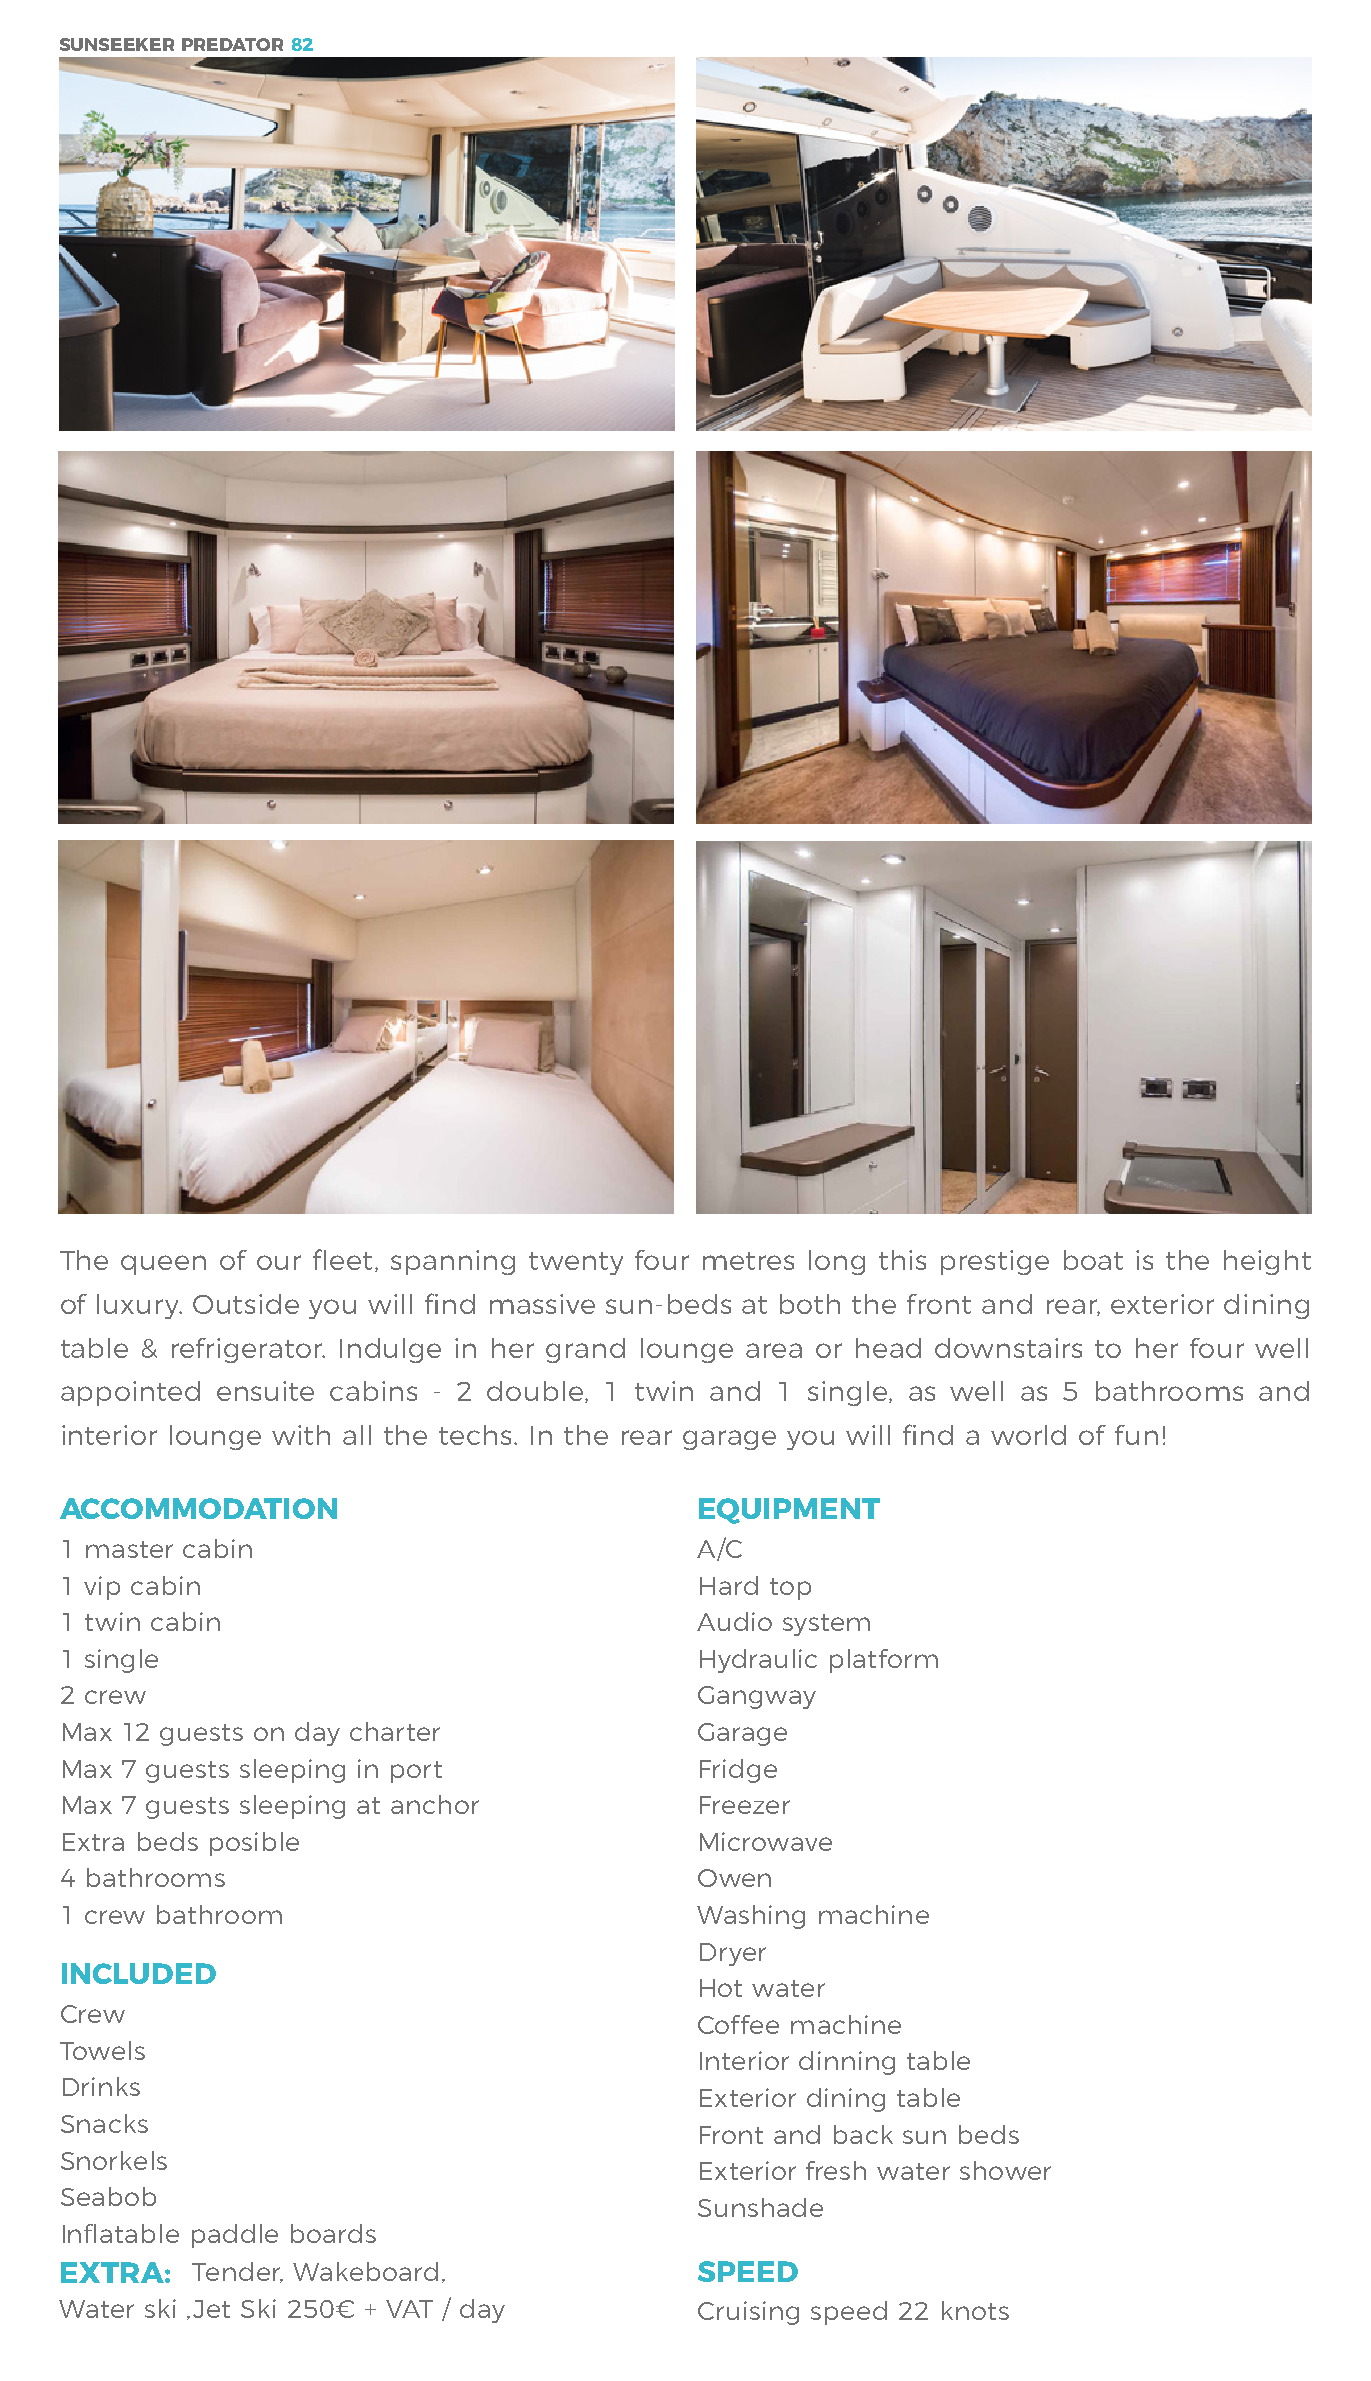 This screenshot has height=2381, width=1371. Describe the element at coordinates (342, 1259) in the screenshot. I see `fleet` at that location.
